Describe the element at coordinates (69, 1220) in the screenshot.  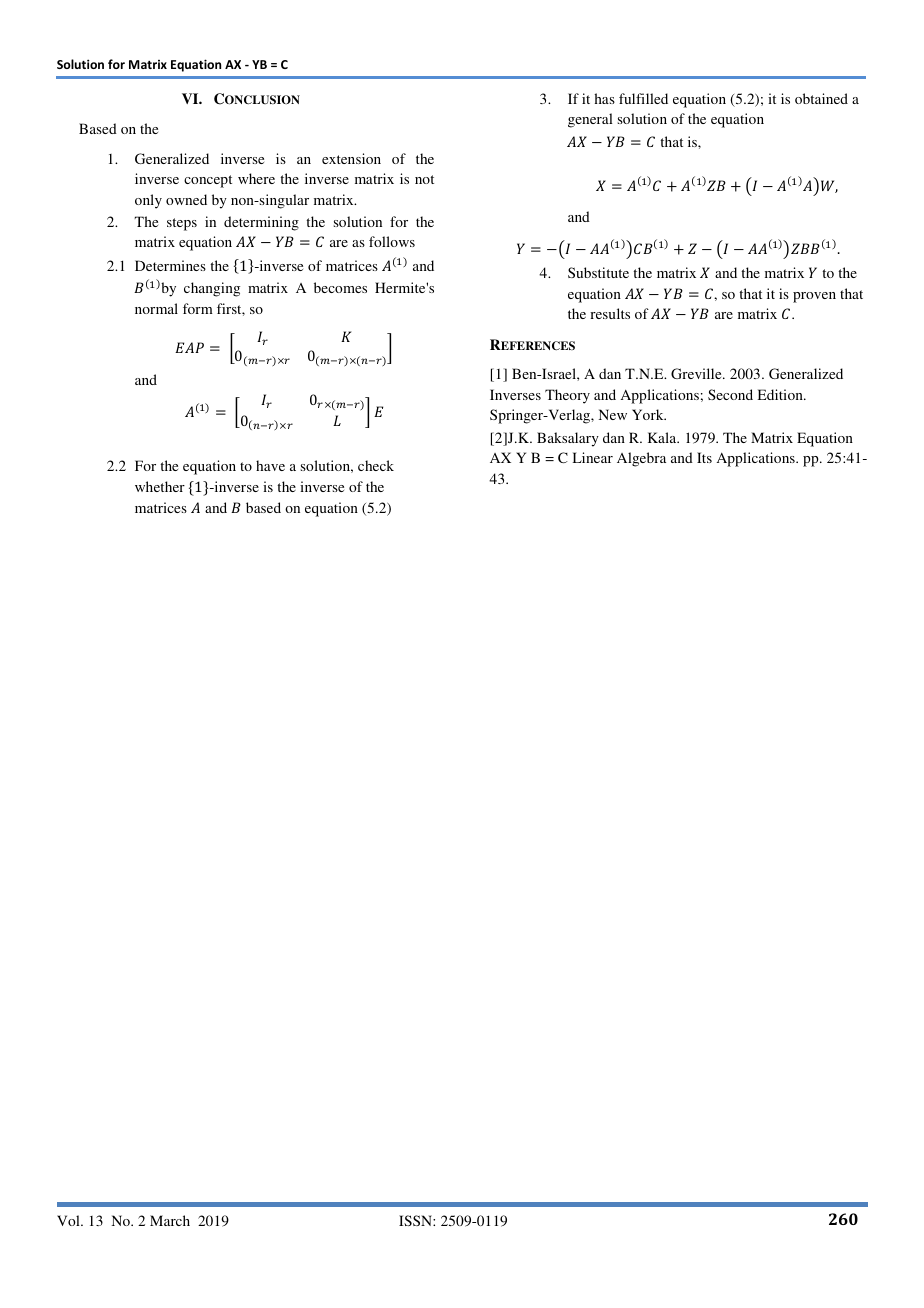
I see `Vol` at that location.
